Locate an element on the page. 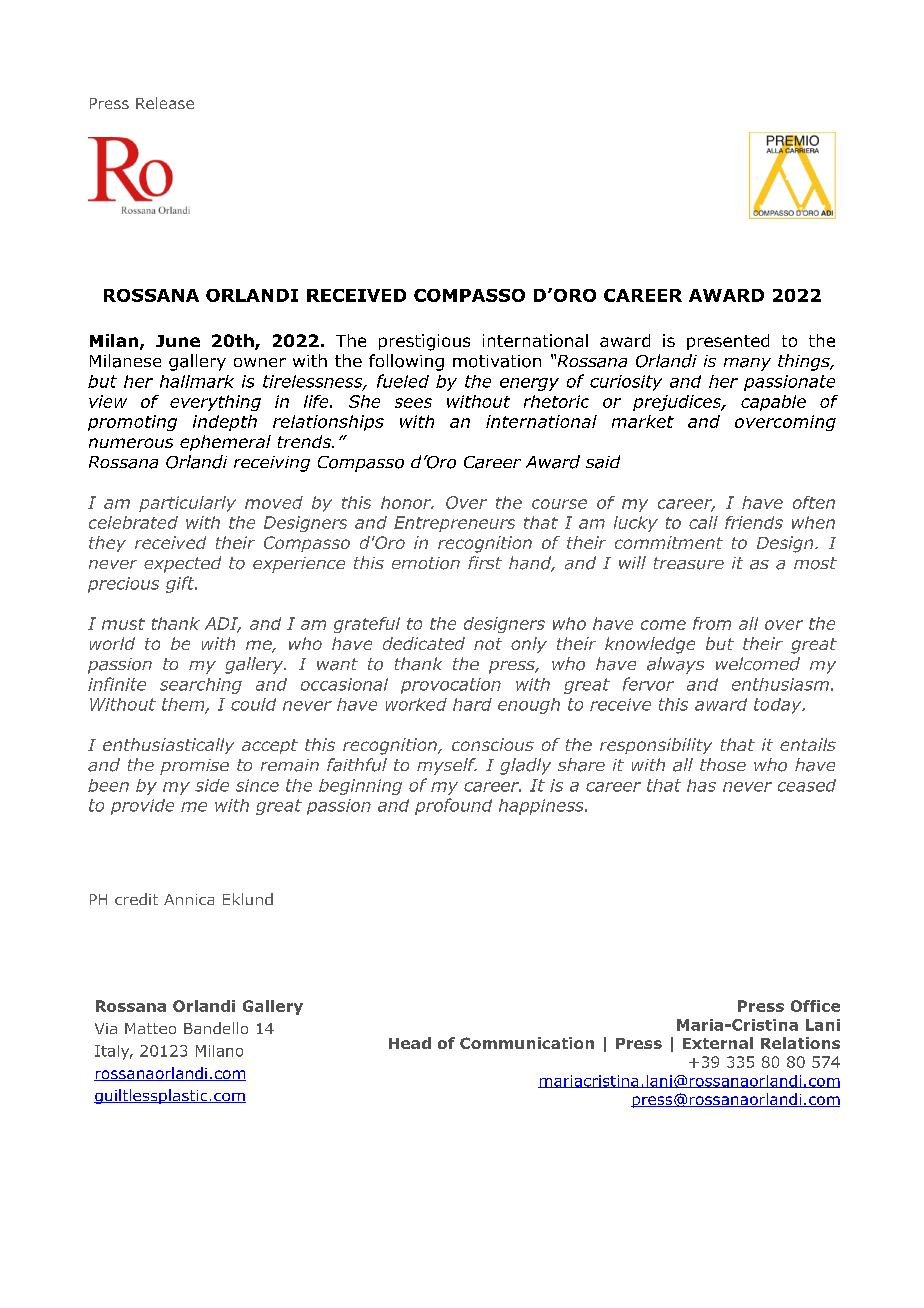 This image has width=924, height=1308. Release is located at coordinates (165, 103).
